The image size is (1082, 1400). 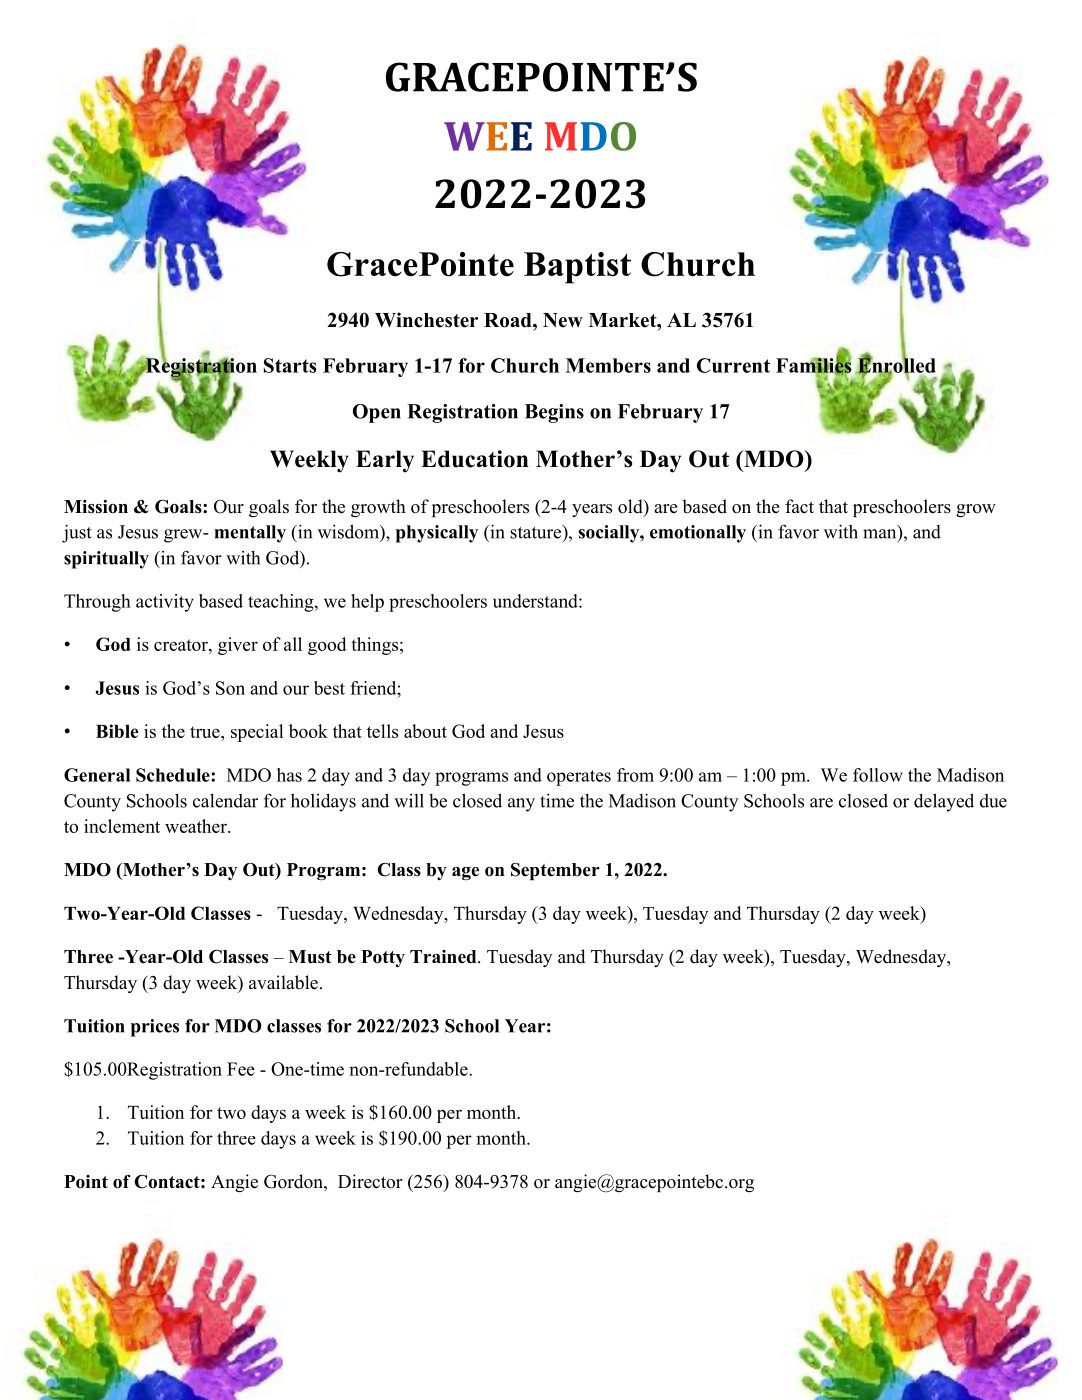 I want to click on weather, so click(x=197, y=826).
